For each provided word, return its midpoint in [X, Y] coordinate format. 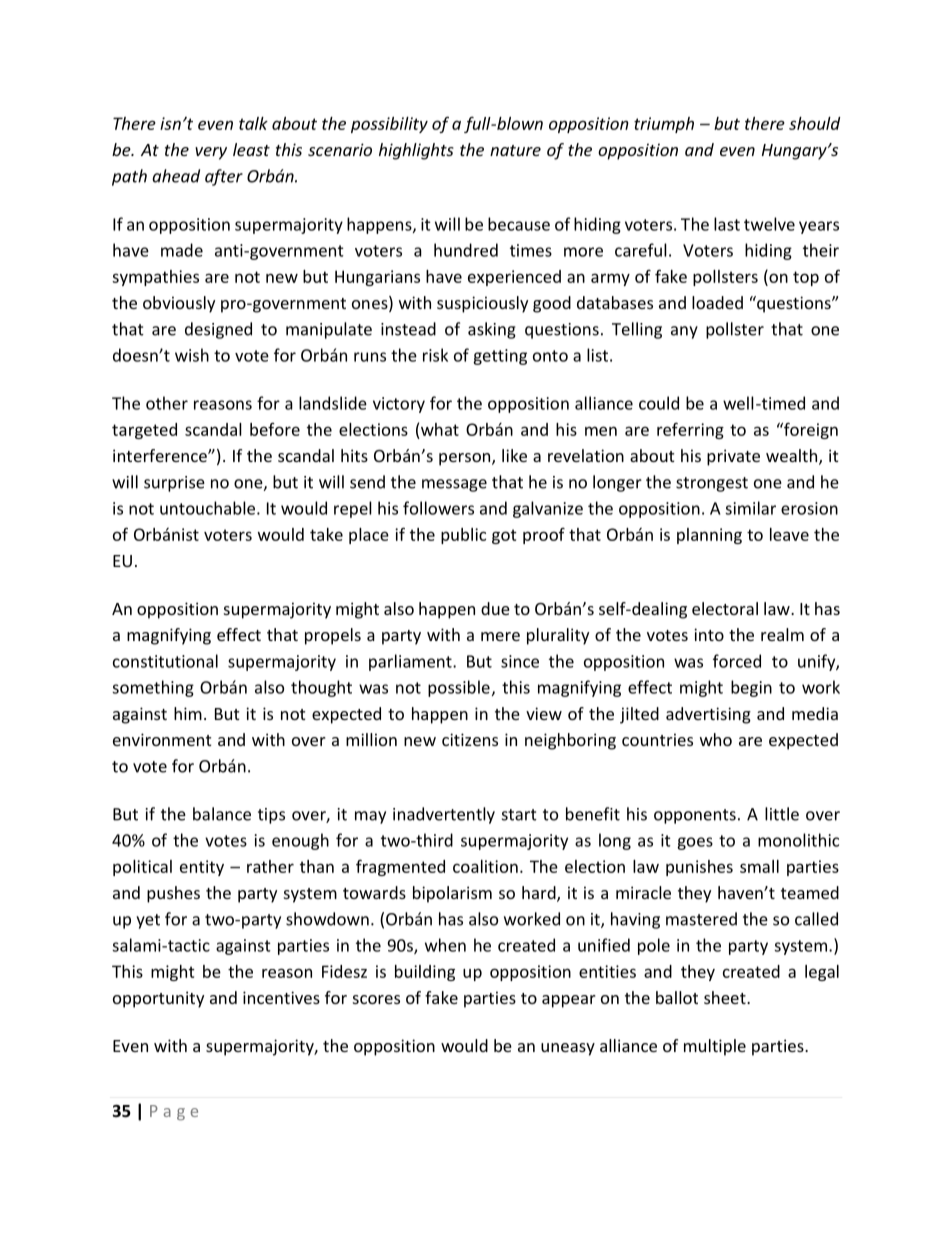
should [814, 123]
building [425, 973]
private [733, 457]
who [716, 739]
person [464, 459]
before [275, 429]
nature [515, 150]
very [211, 153]
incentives [281, 997]
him [188, 713]
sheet [726, 997]
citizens [470, 739]
